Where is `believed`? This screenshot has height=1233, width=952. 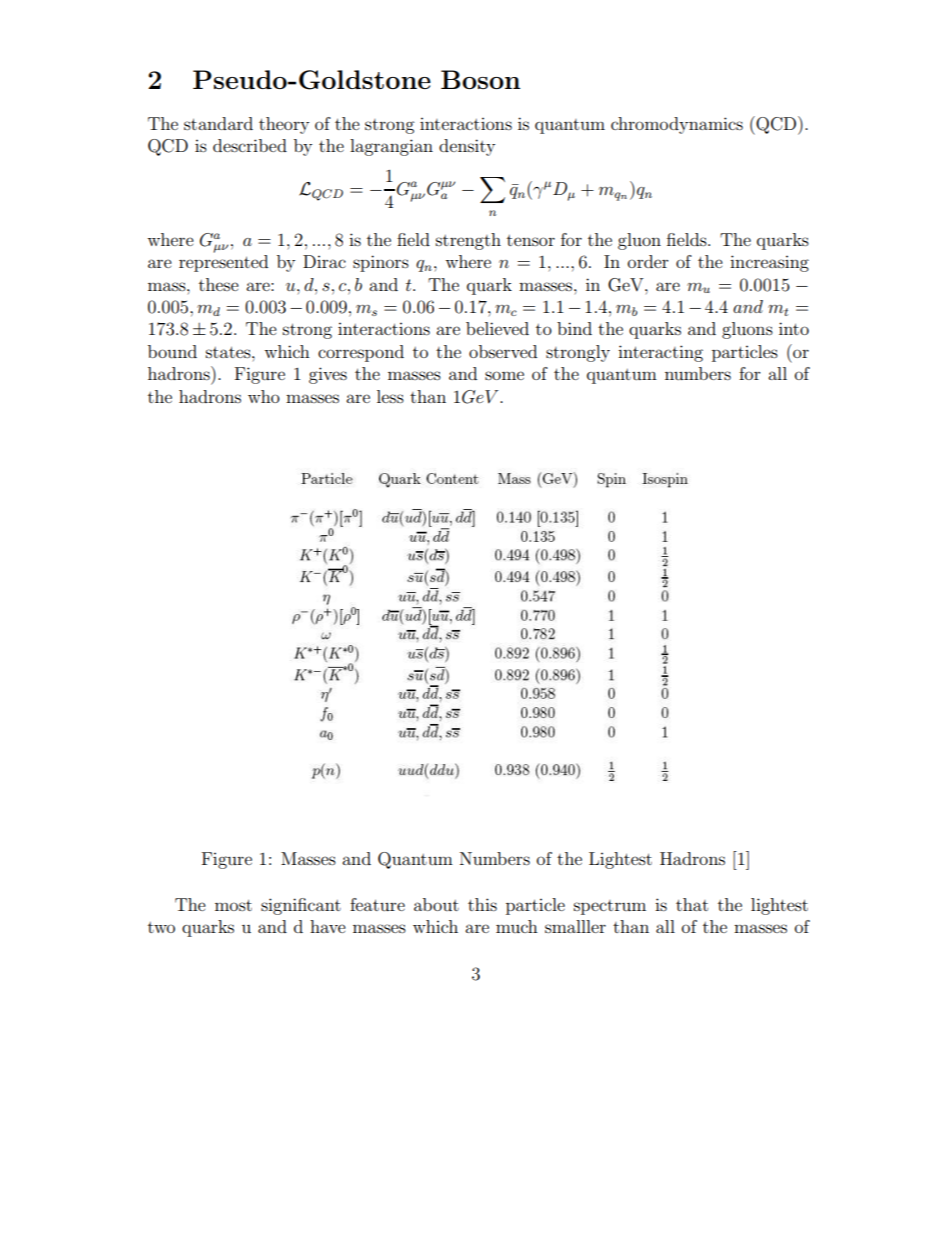
believed is located at coordinates (497, 328).
